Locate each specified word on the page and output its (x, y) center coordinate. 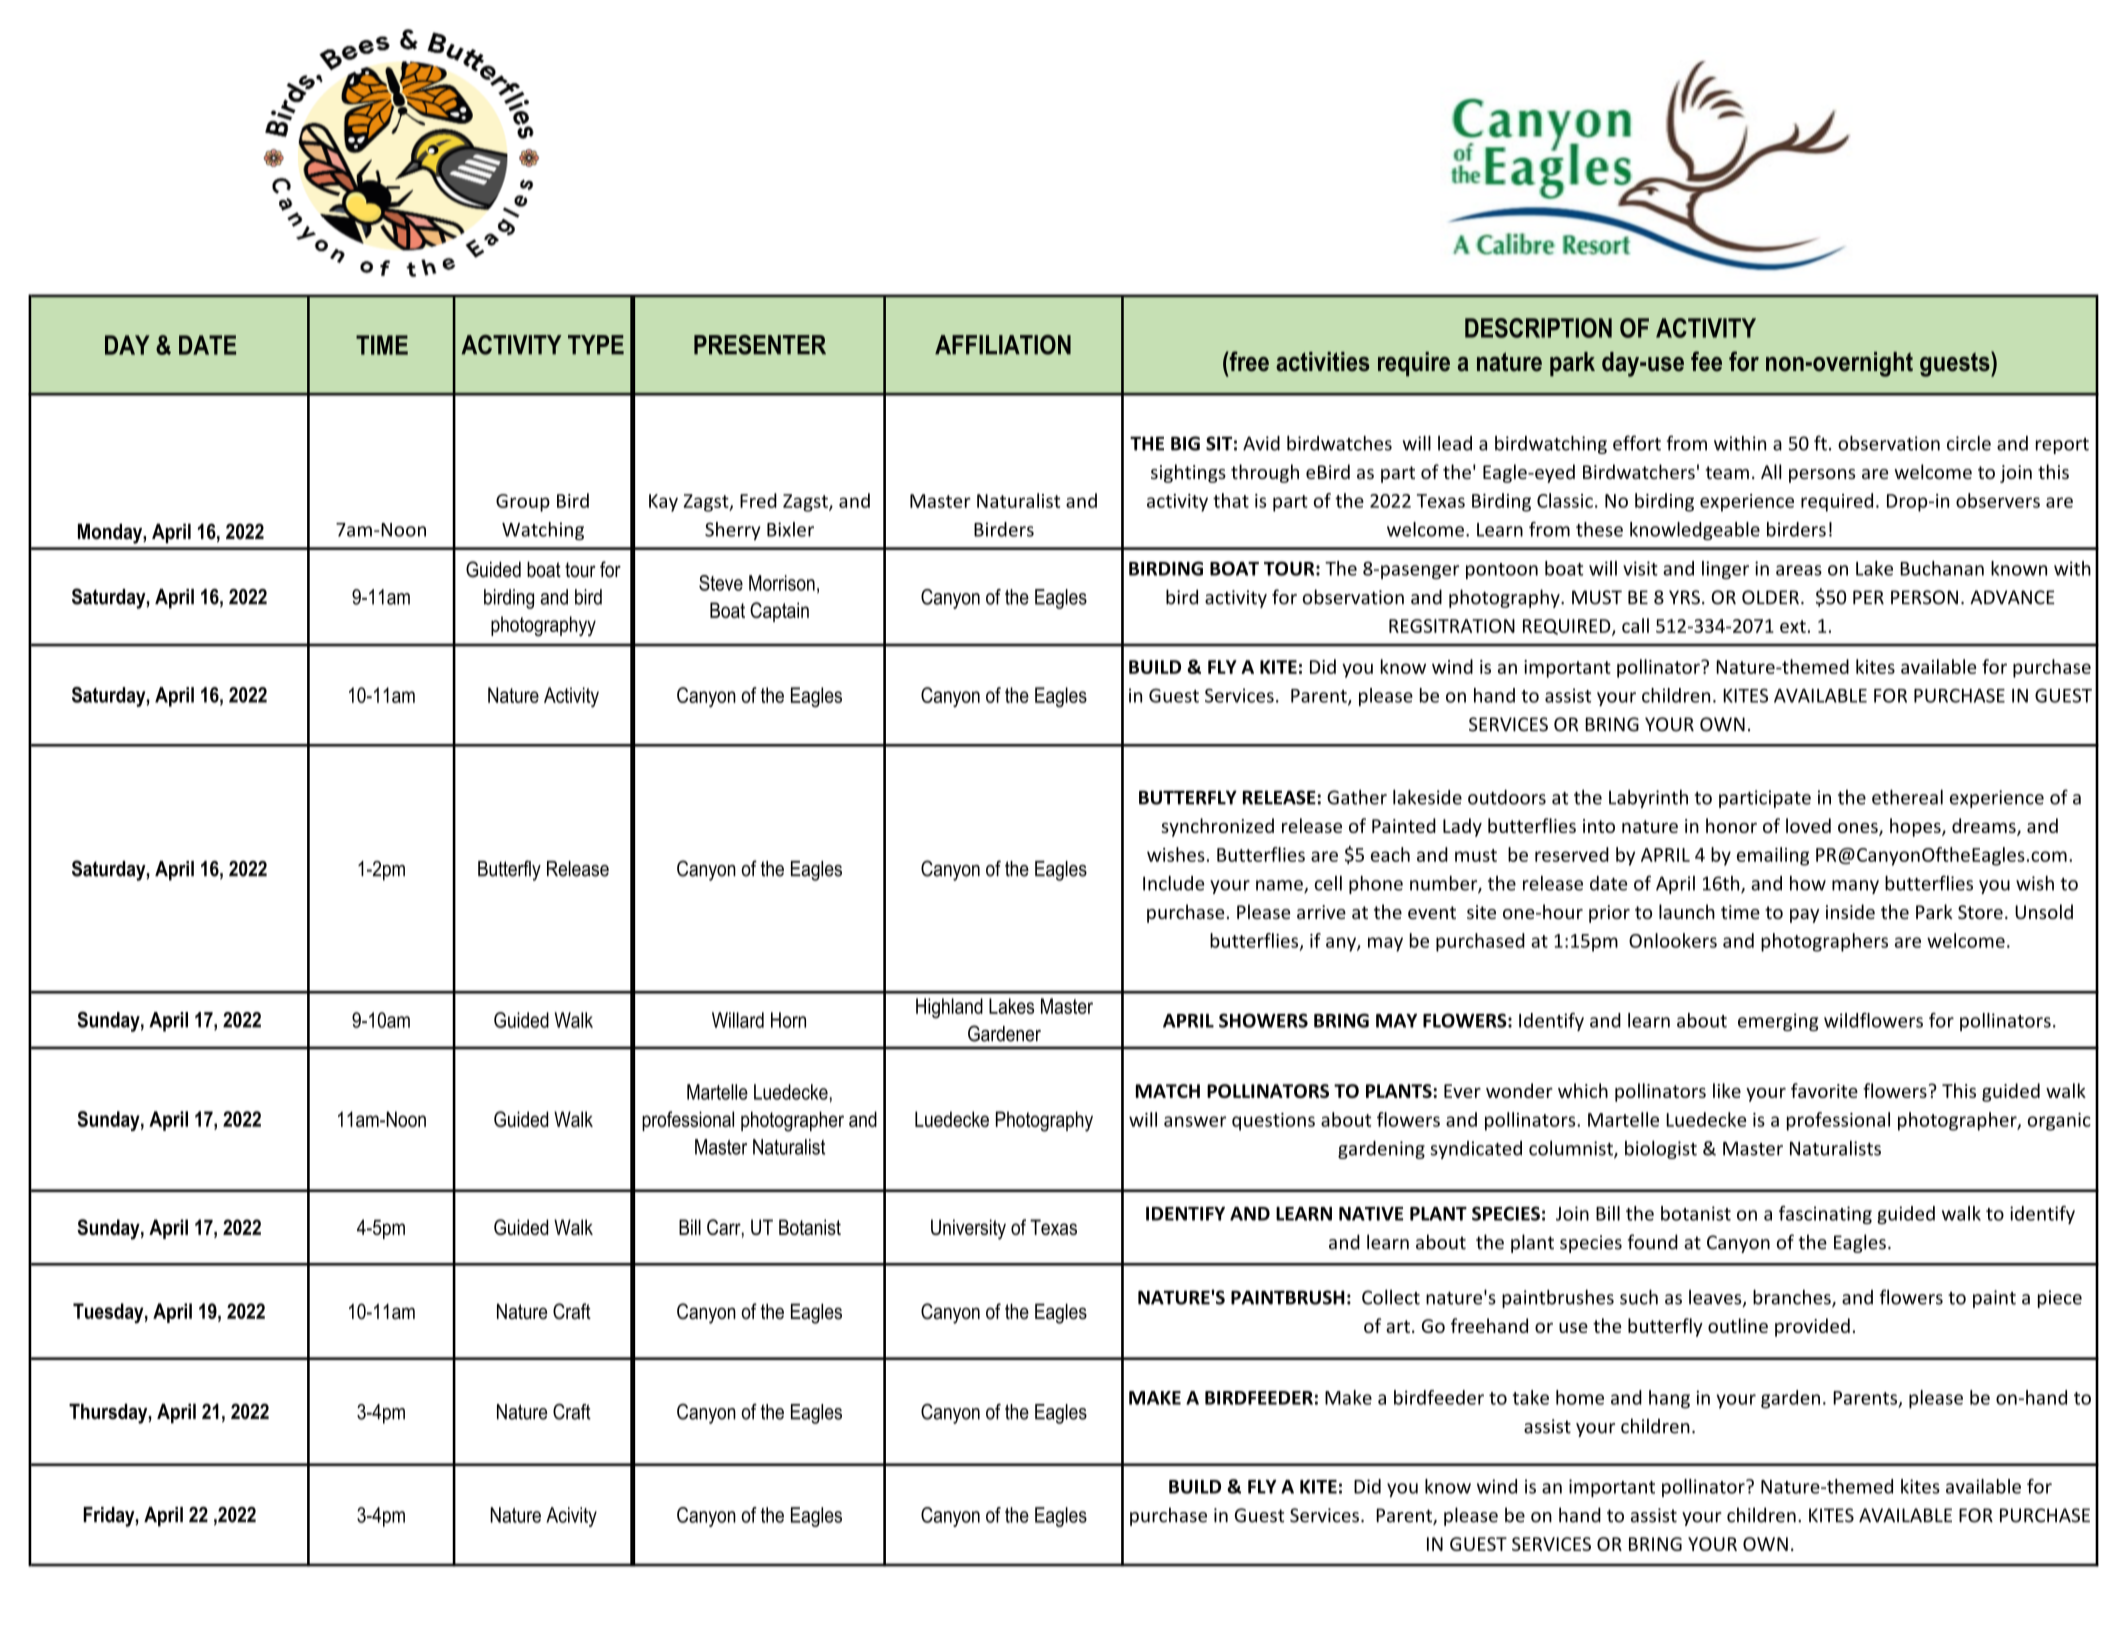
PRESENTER (760, 345)
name (1280, 886)
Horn (788, 1020)
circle (1969, 443)
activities (1323, 362)
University (968, 1229)
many (1855, 887)
